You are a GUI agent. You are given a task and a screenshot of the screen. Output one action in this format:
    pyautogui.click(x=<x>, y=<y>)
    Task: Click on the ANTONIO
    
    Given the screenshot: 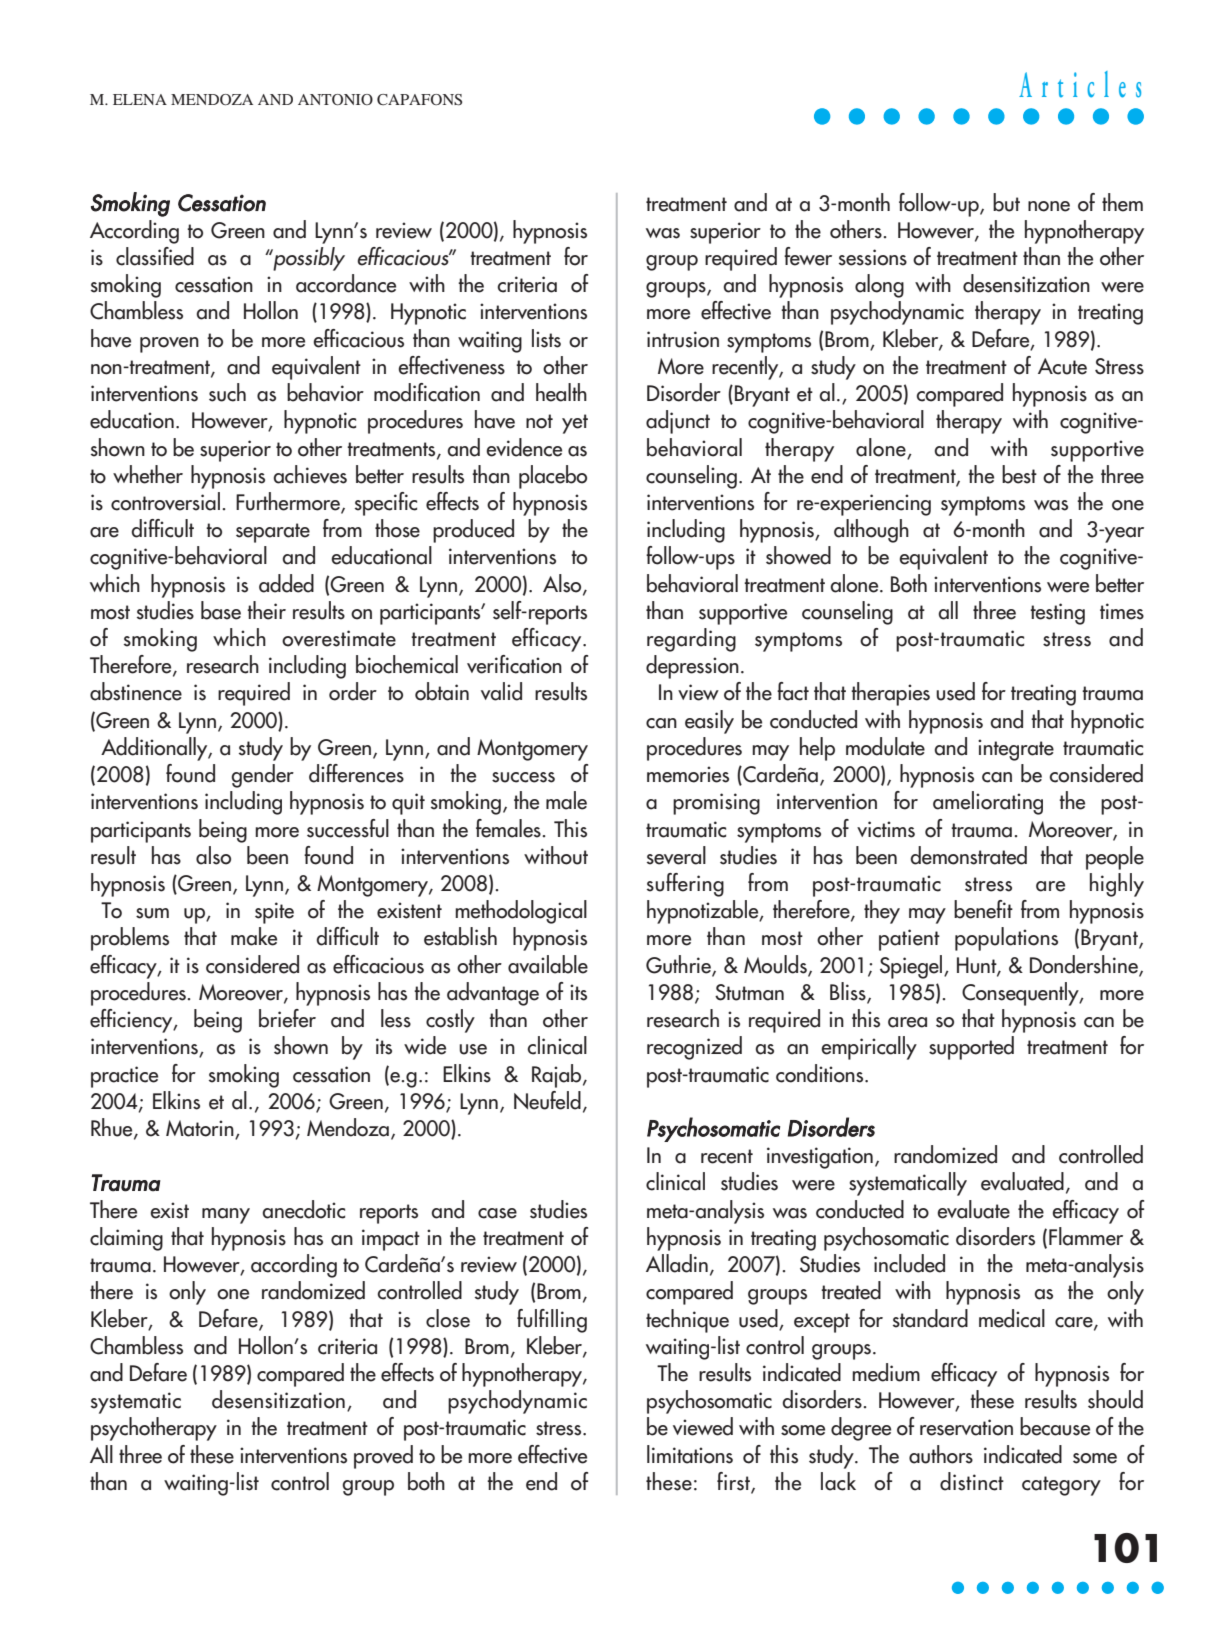 What is the action you would take?
    pyautogui.click(x=335, y=100)
